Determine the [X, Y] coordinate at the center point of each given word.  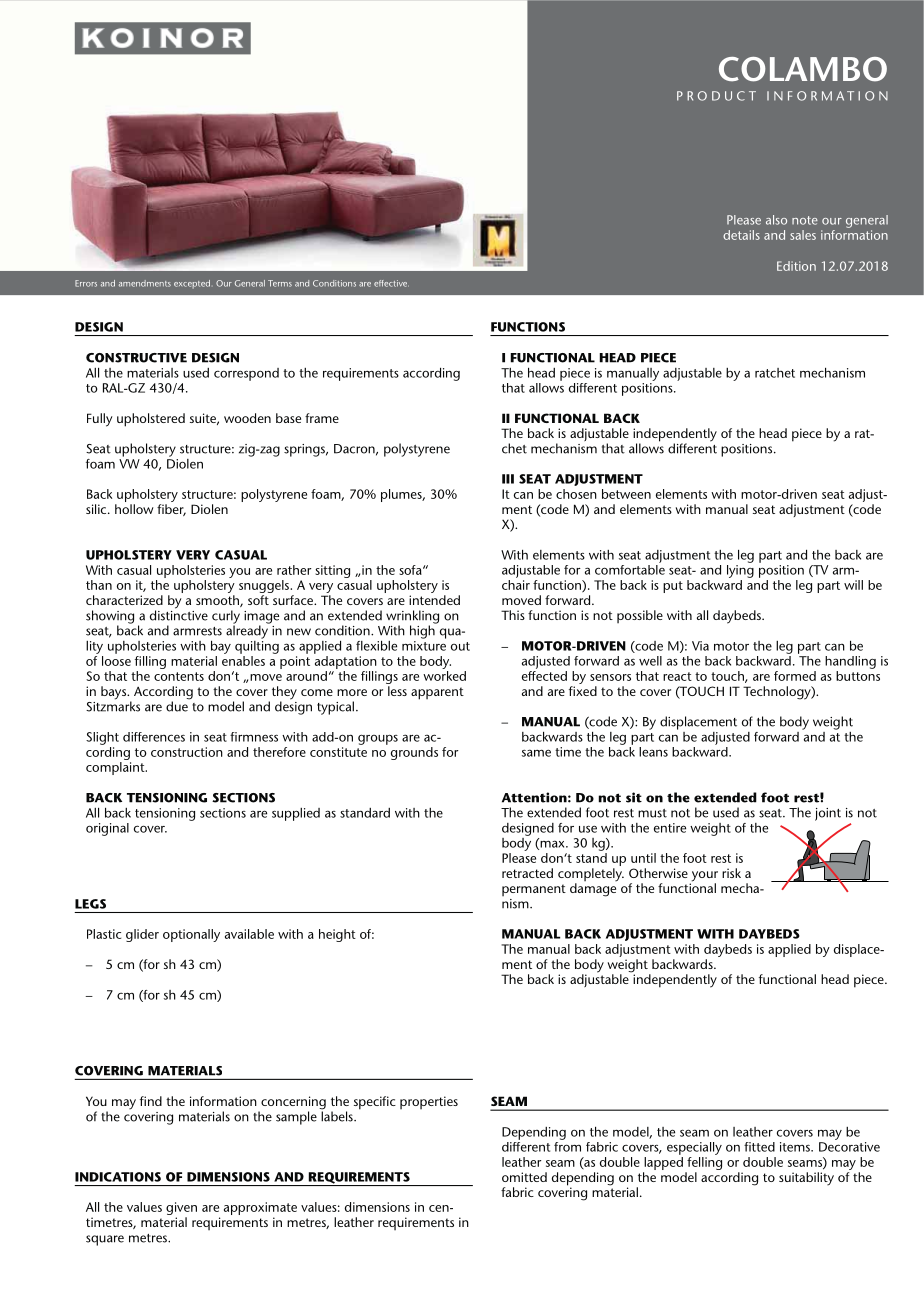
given [181, 1210]
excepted [192, 284]
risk [731, 873]
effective [391, 283]
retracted [527, 873]
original [107, 829]
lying [740, 570]
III [508, 479]
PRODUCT [716, 96]
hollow [134, 509]
